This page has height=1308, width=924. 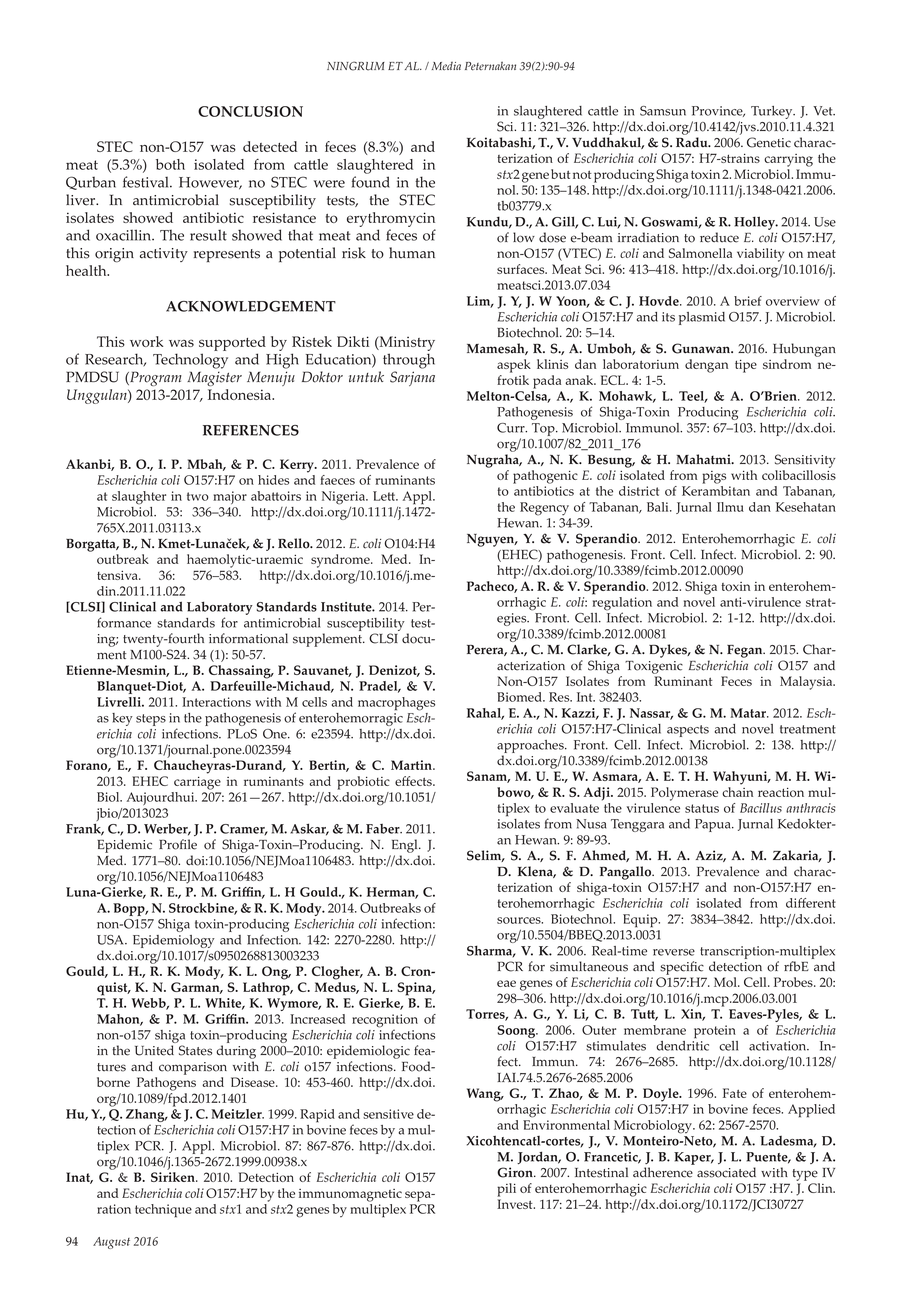 What do you see at coordinates (730, 507) in the page?
I see `Ilmu` at bounding box center [730, 507].
